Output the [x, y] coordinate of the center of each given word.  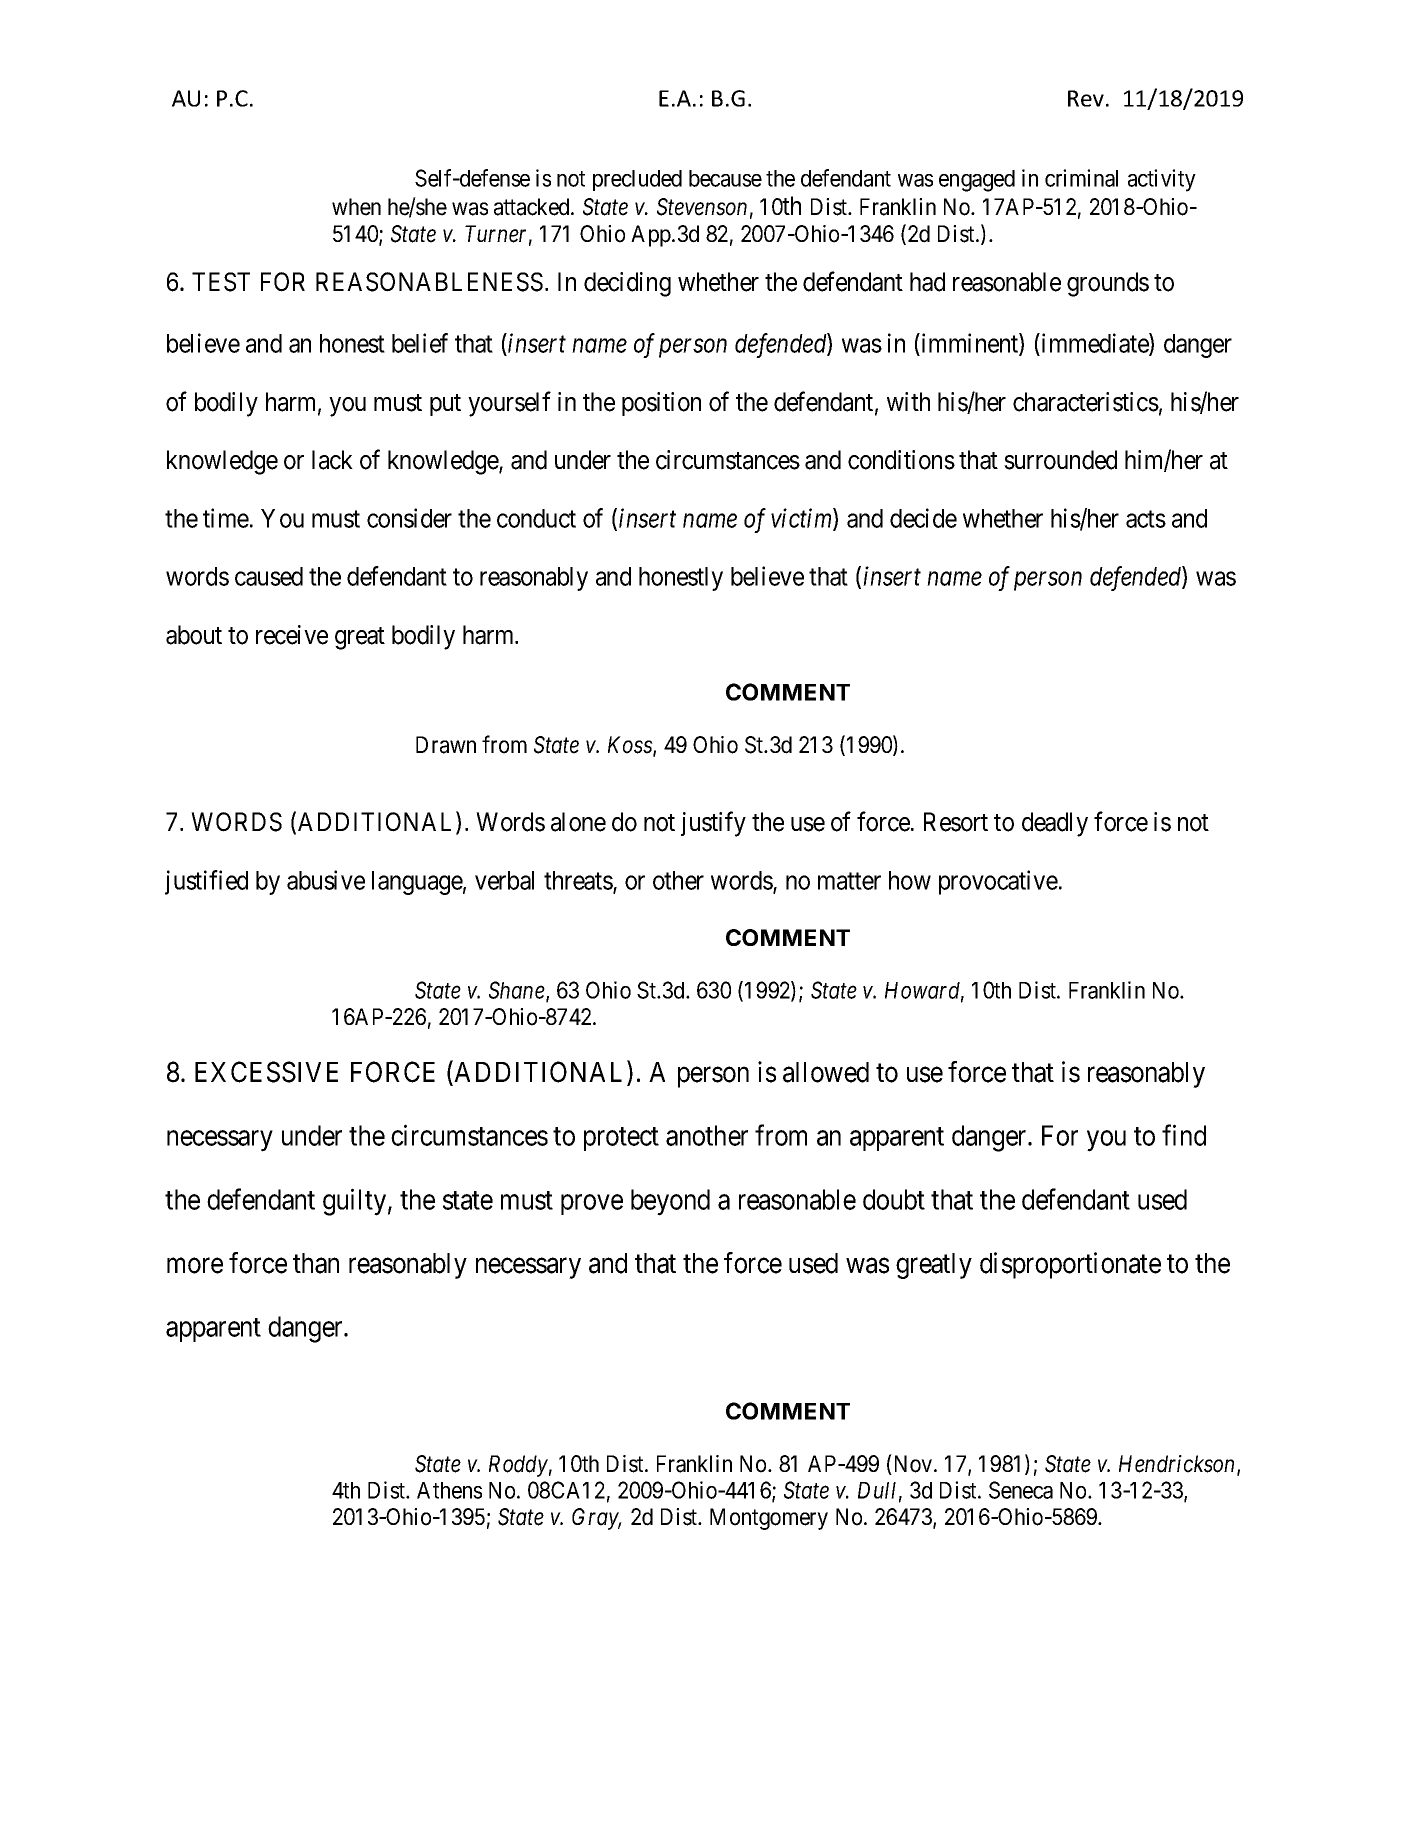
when [356, 207]
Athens [449, 1490]
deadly [1055, 824]
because [725, 178]
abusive [326, 880]
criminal [1081, 178]
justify [713, 824]
